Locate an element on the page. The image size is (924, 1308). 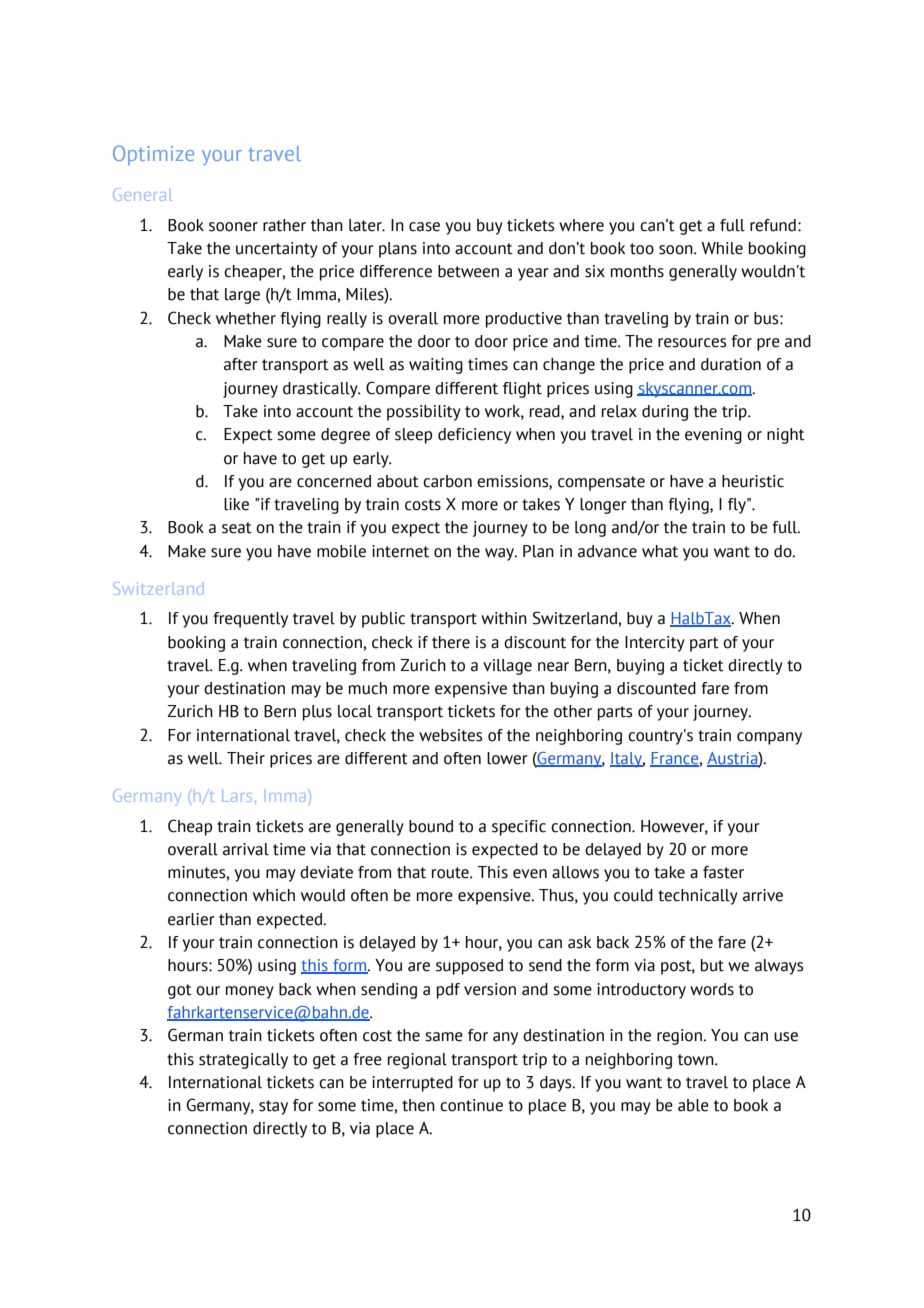
there is located at coordinates (451, 642).
